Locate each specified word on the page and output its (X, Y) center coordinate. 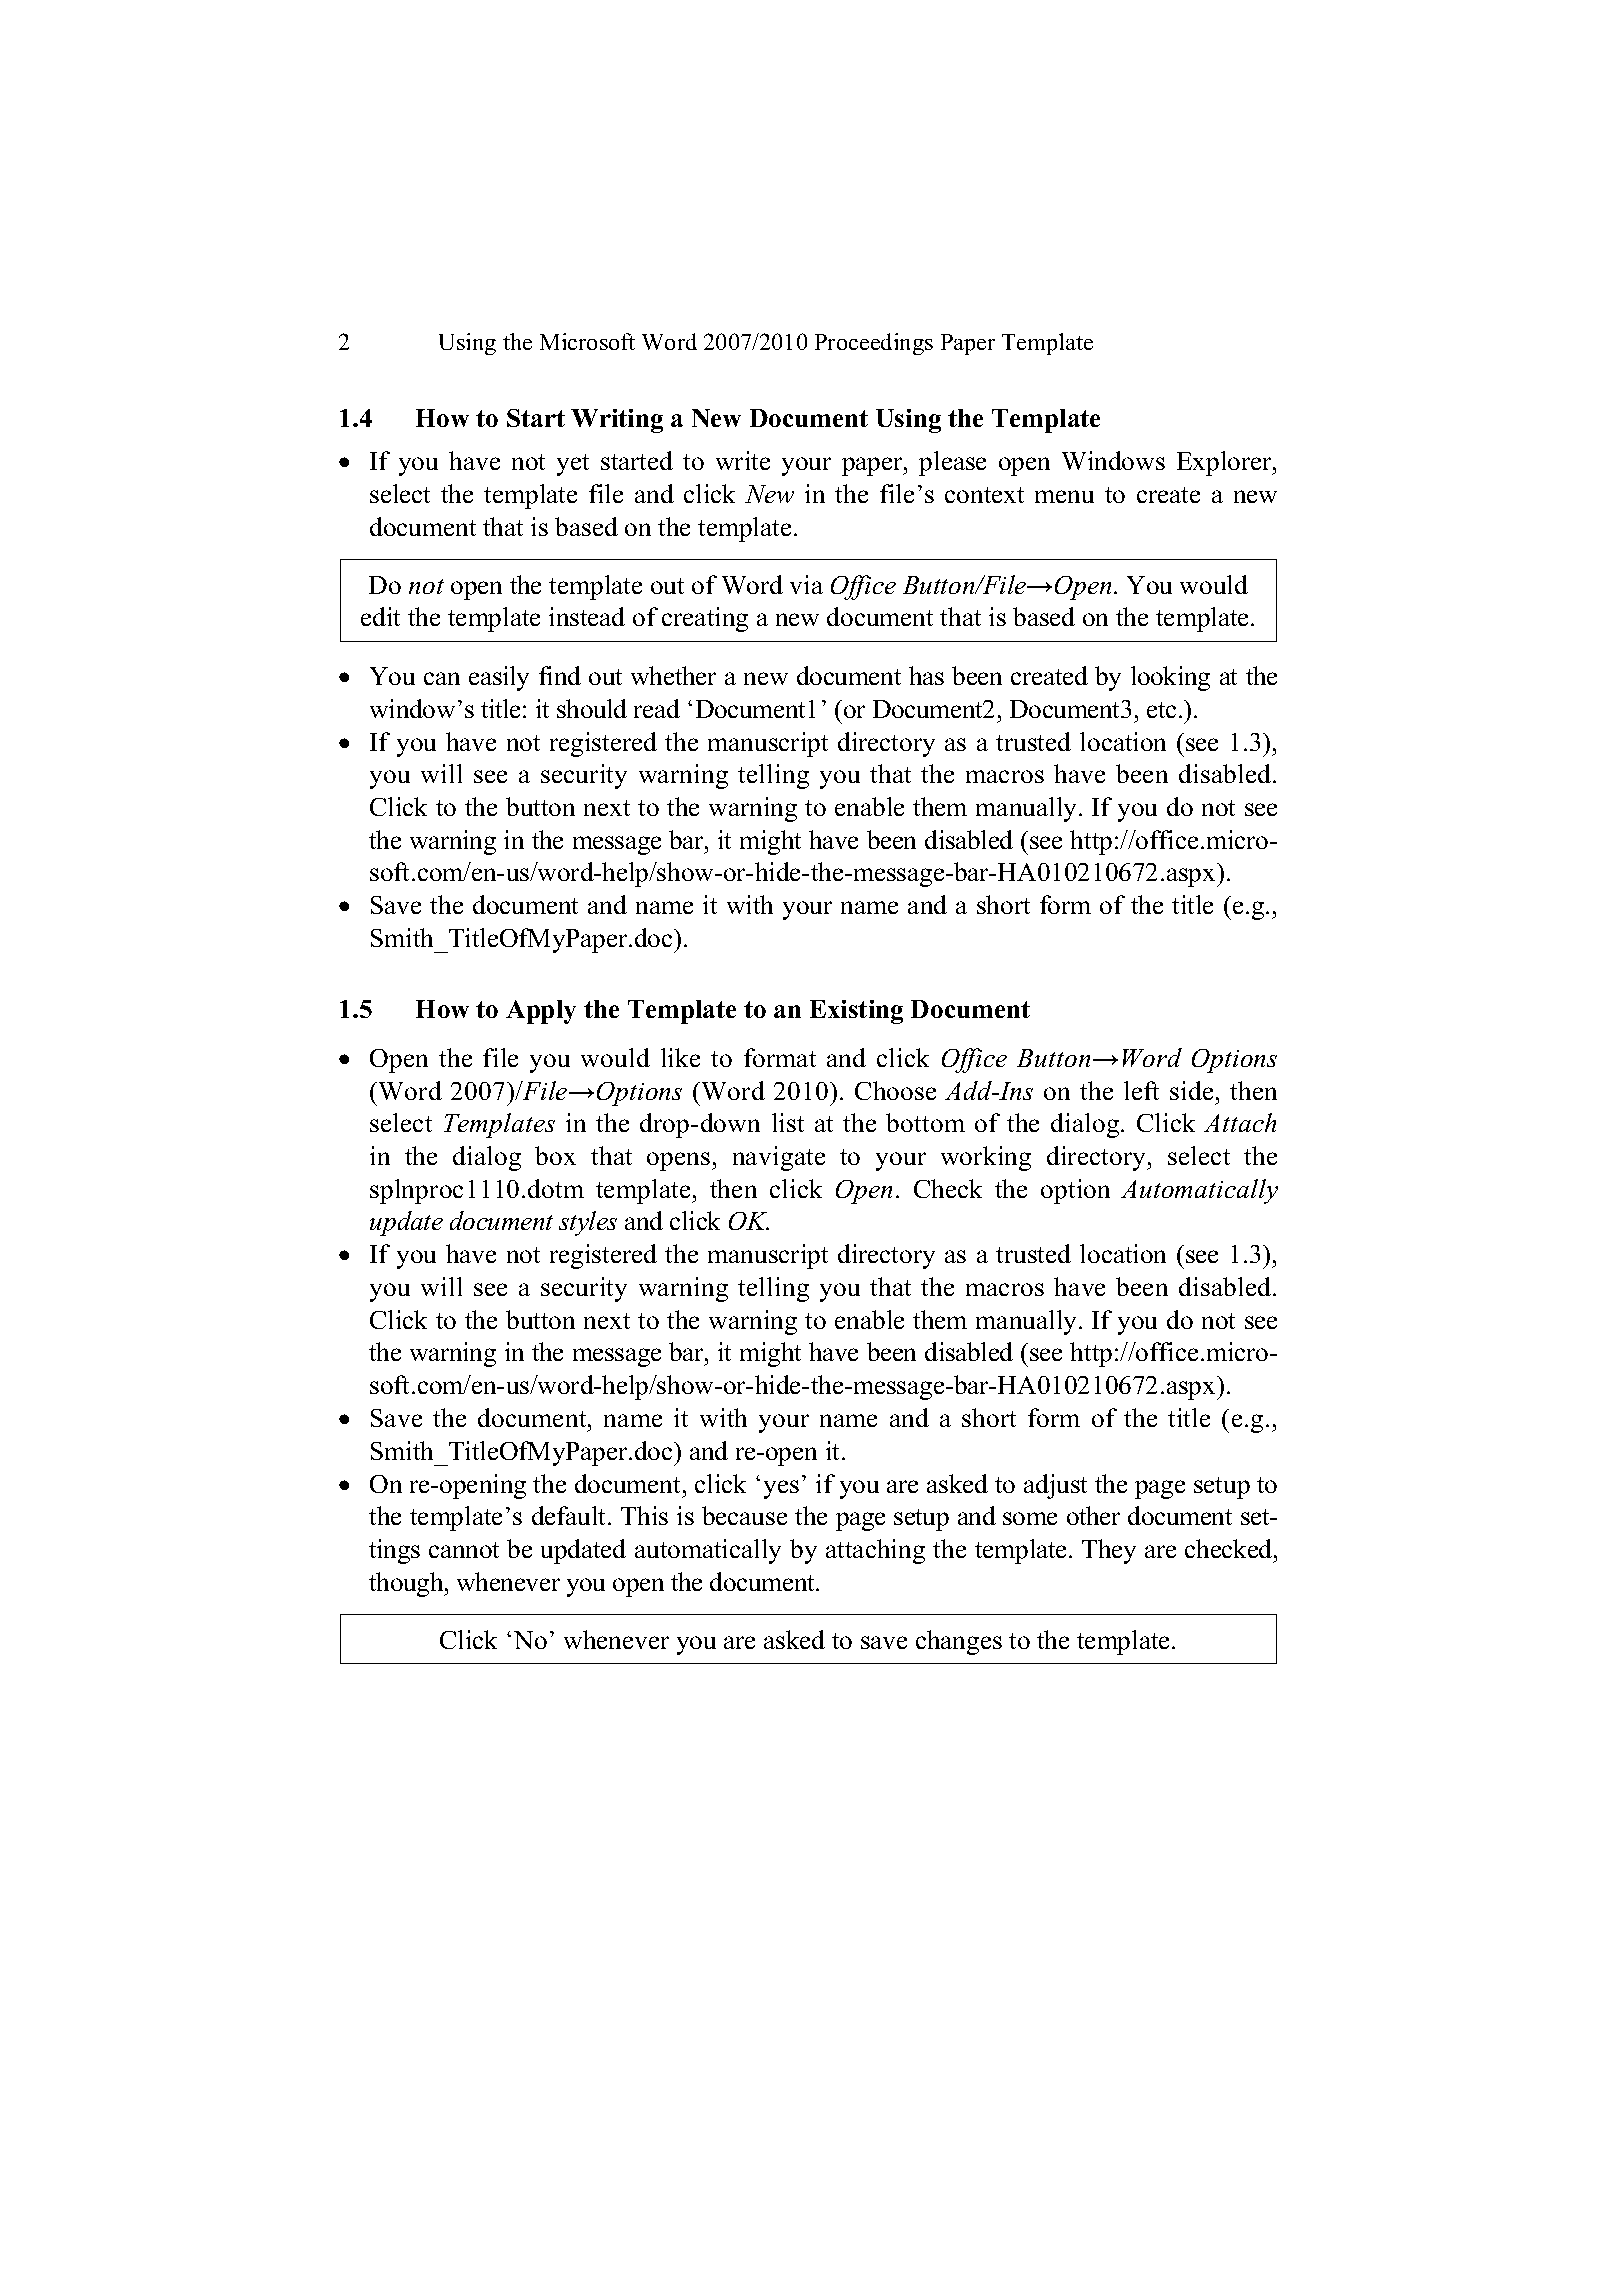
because (744, 1515)
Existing (856, 1012)
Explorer (1225, 463)
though (407, 1584)
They (1109, 1551)
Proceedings (874, 344)
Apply (541, 1012)
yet (573, 465)
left (1141, 1090)
